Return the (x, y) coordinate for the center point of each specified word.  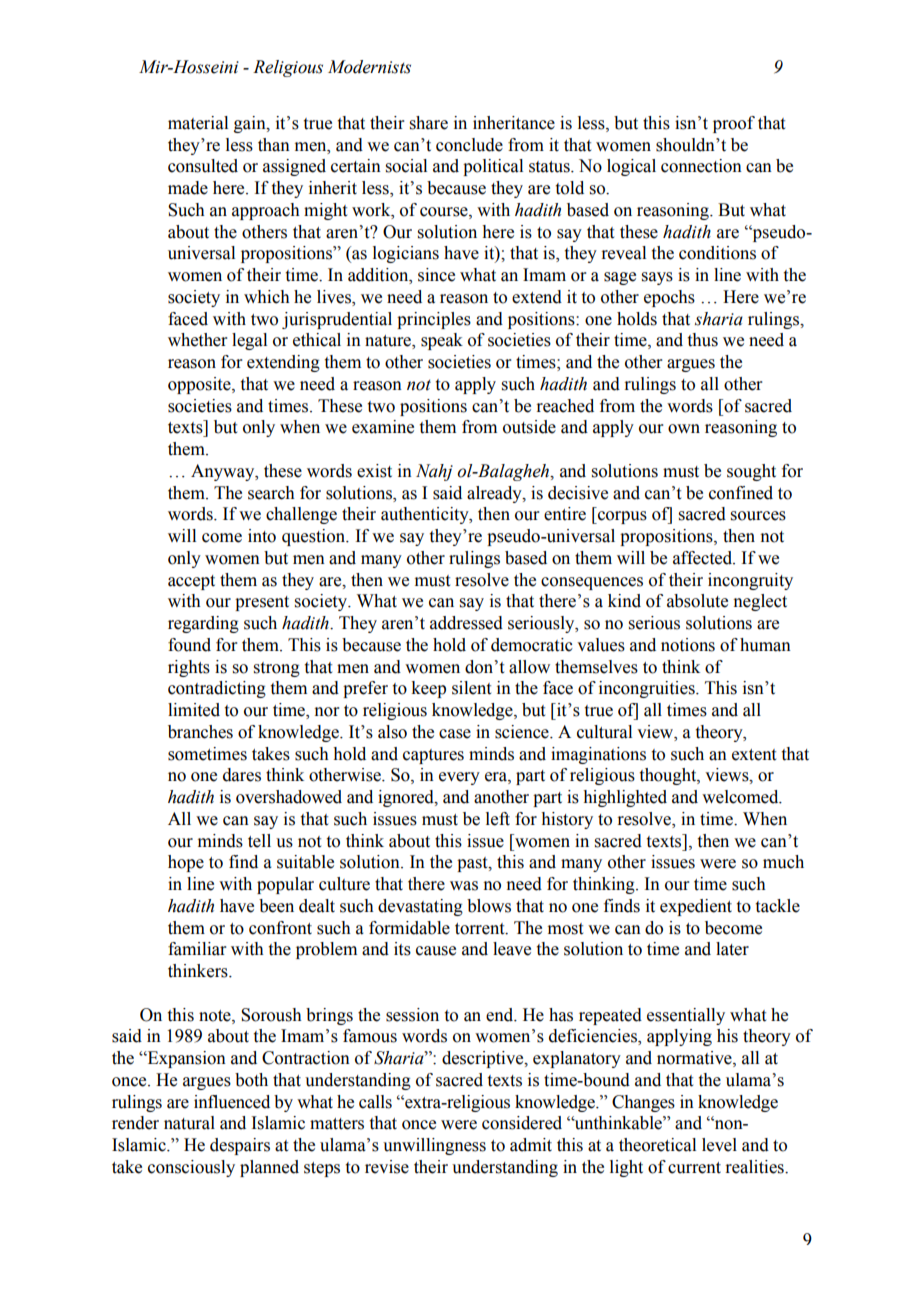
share (429, 123)
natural (189, 1123)
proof (734, 124)
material (198, 123)
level (719, 1145)
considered (522, 1123)
